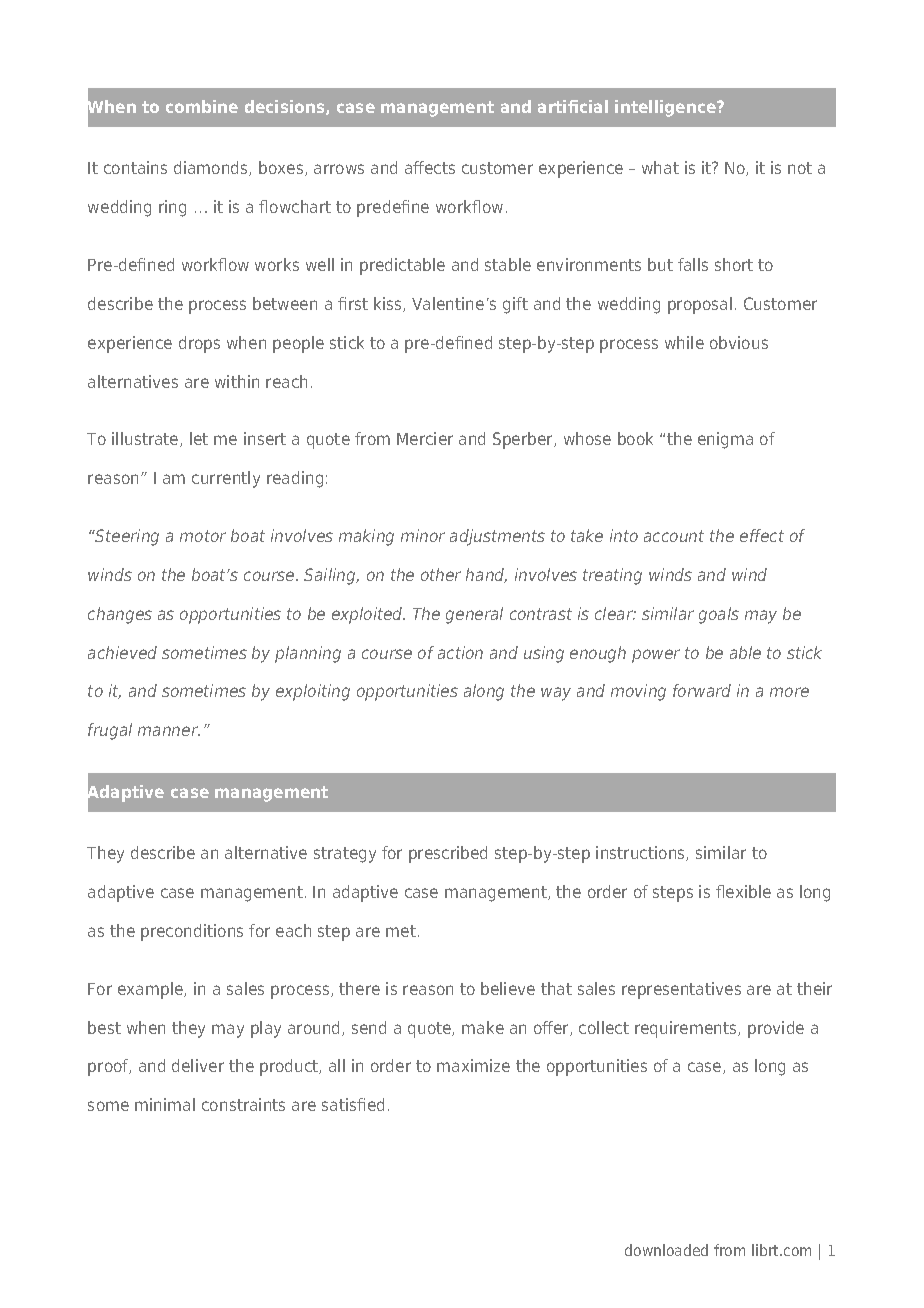 This page has width=924, height=1308. What do you see at coordinates (192, 932) in the page?
I see `preconditions` at bounding box center [192, 932].
